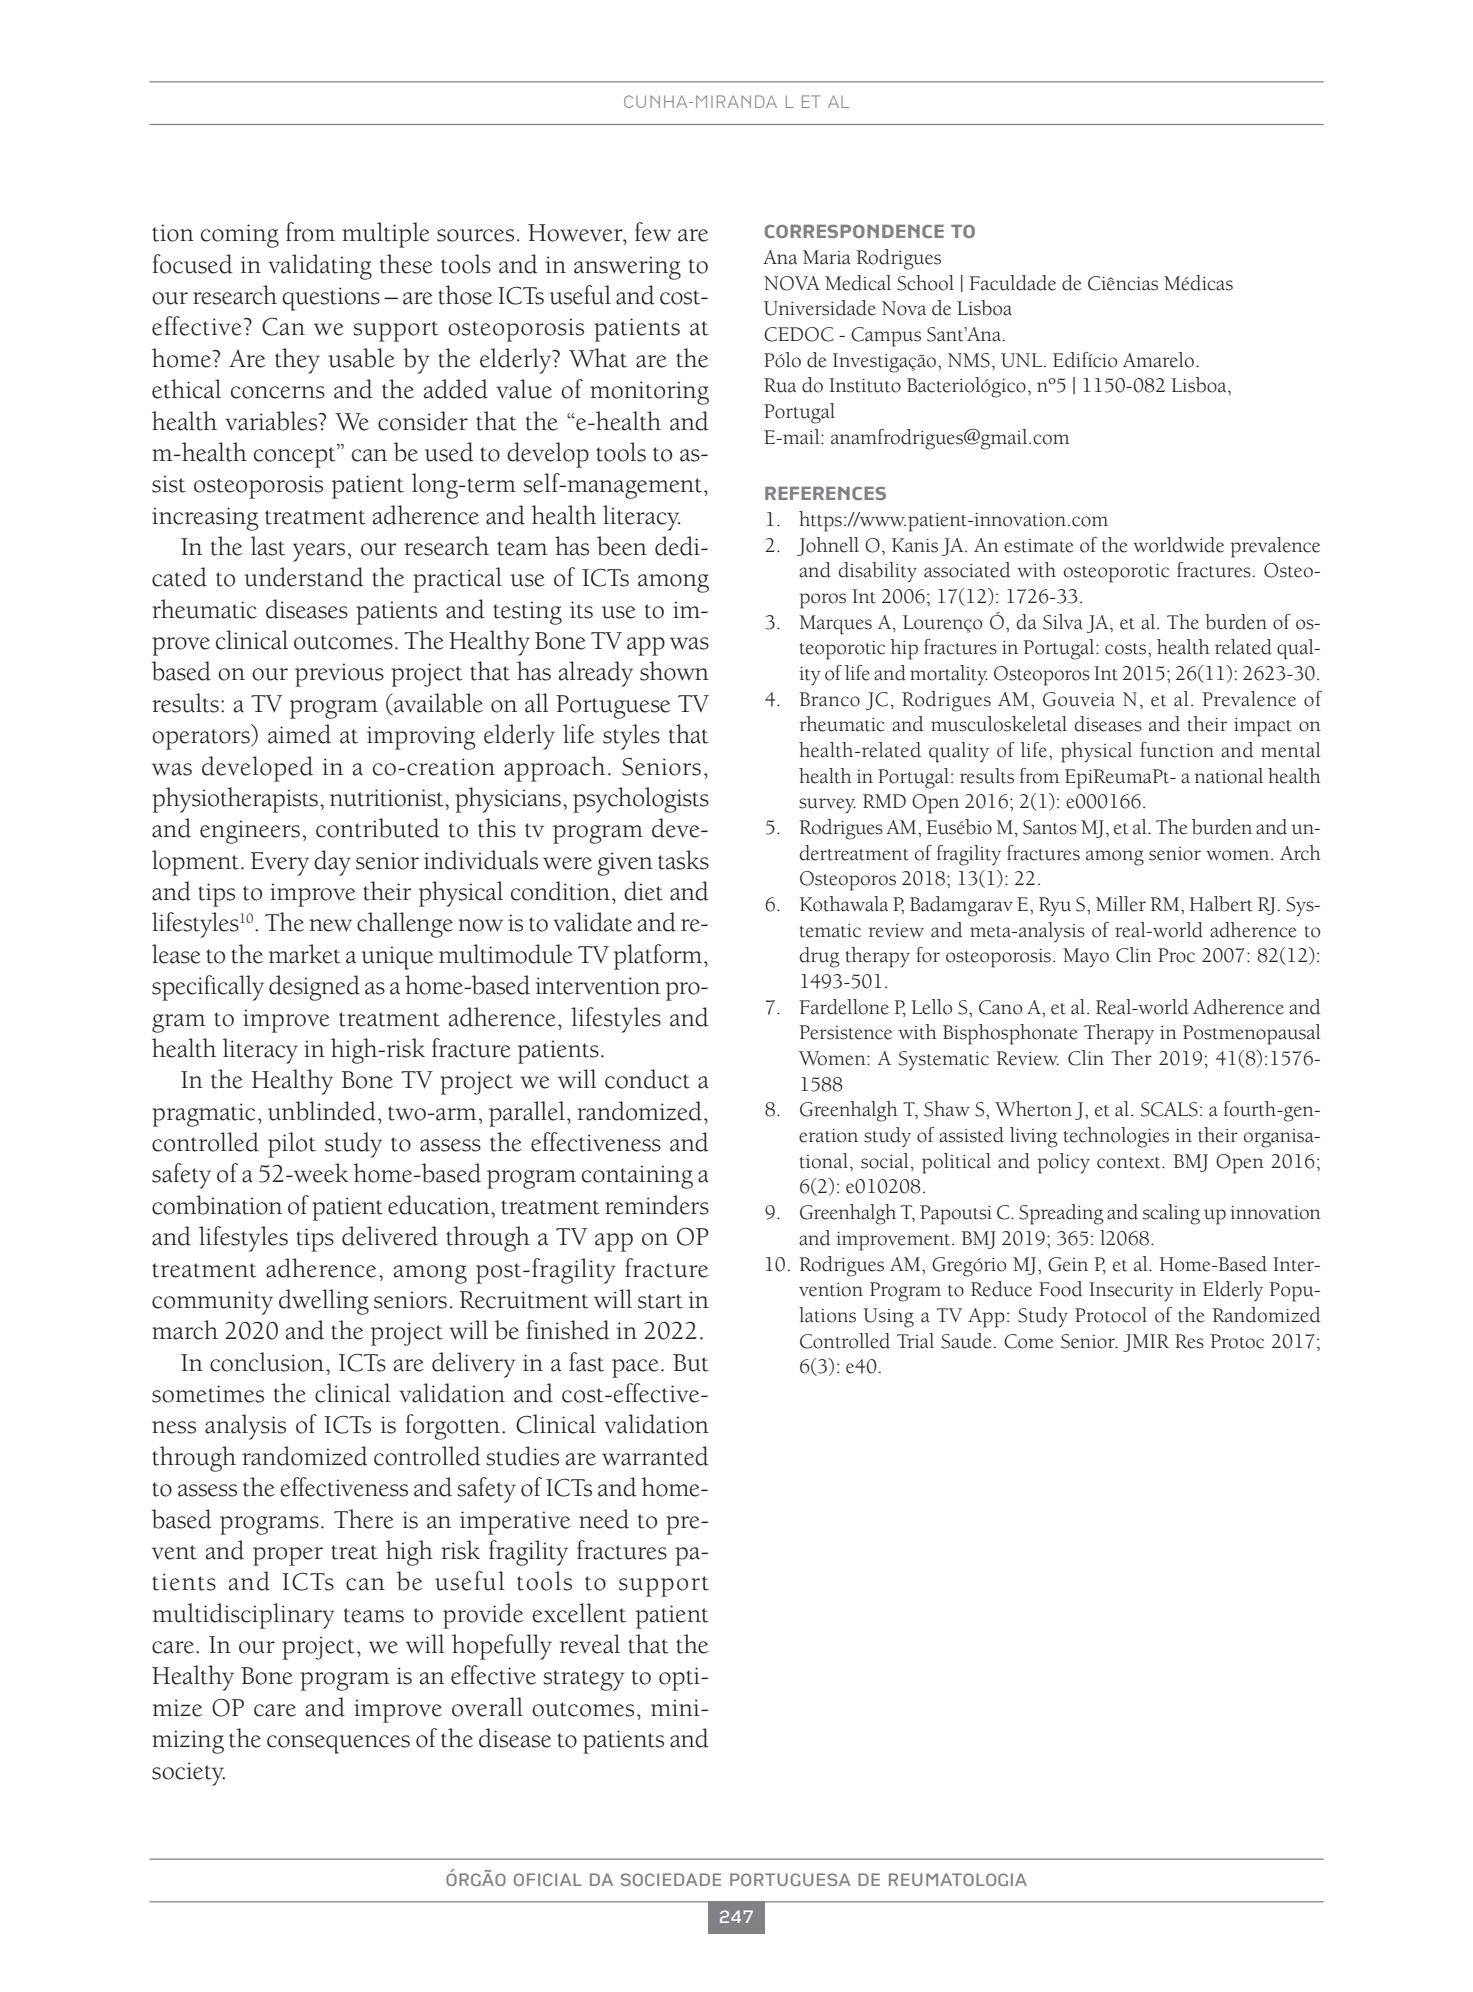 The image size is (1473, 1992). Describe the element at coordinates (637, 1177) in the screenshot. I see `containing` at that location.
